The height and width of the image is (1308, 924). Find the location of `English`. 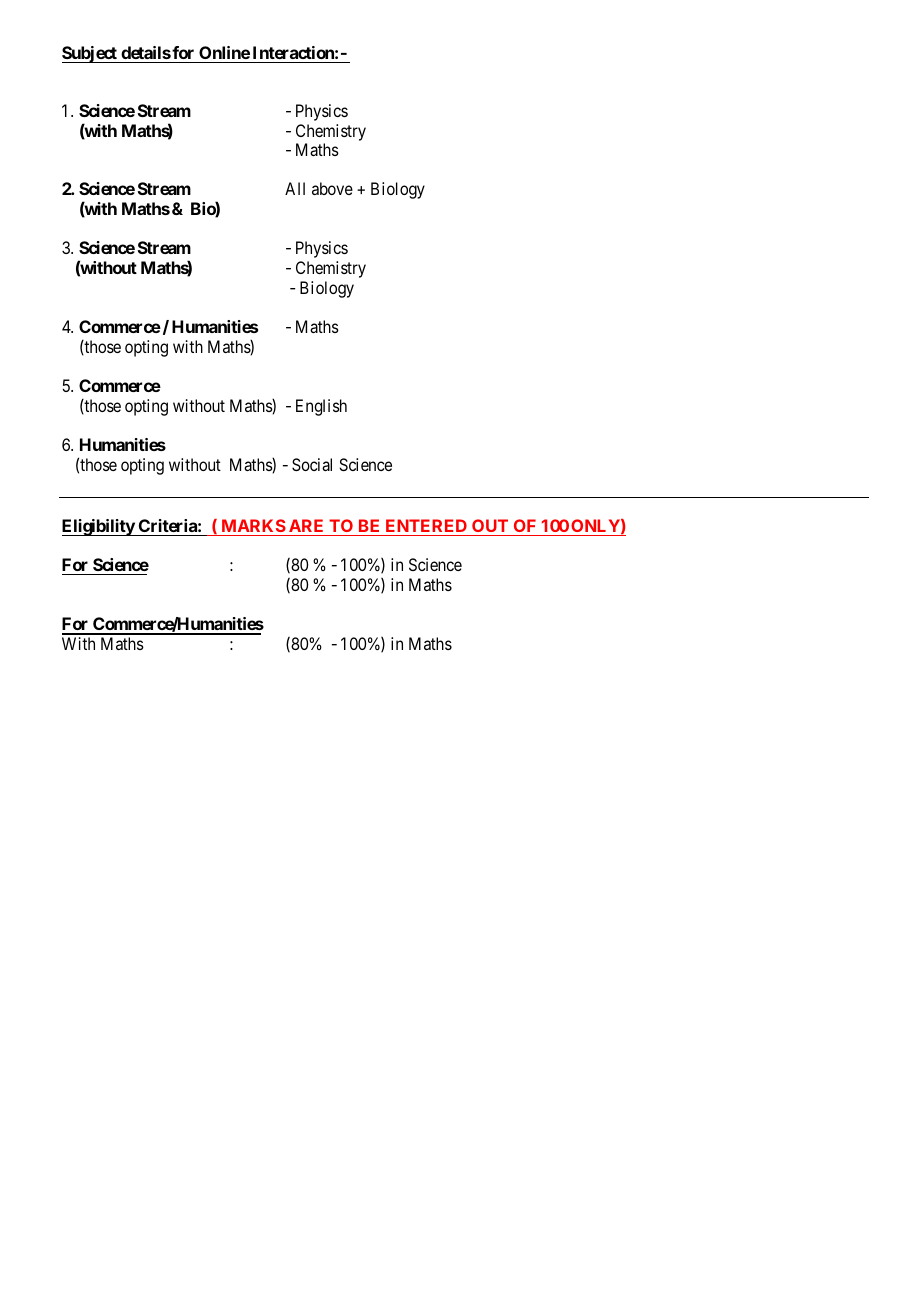

English is located at coordinates (321, 407).
